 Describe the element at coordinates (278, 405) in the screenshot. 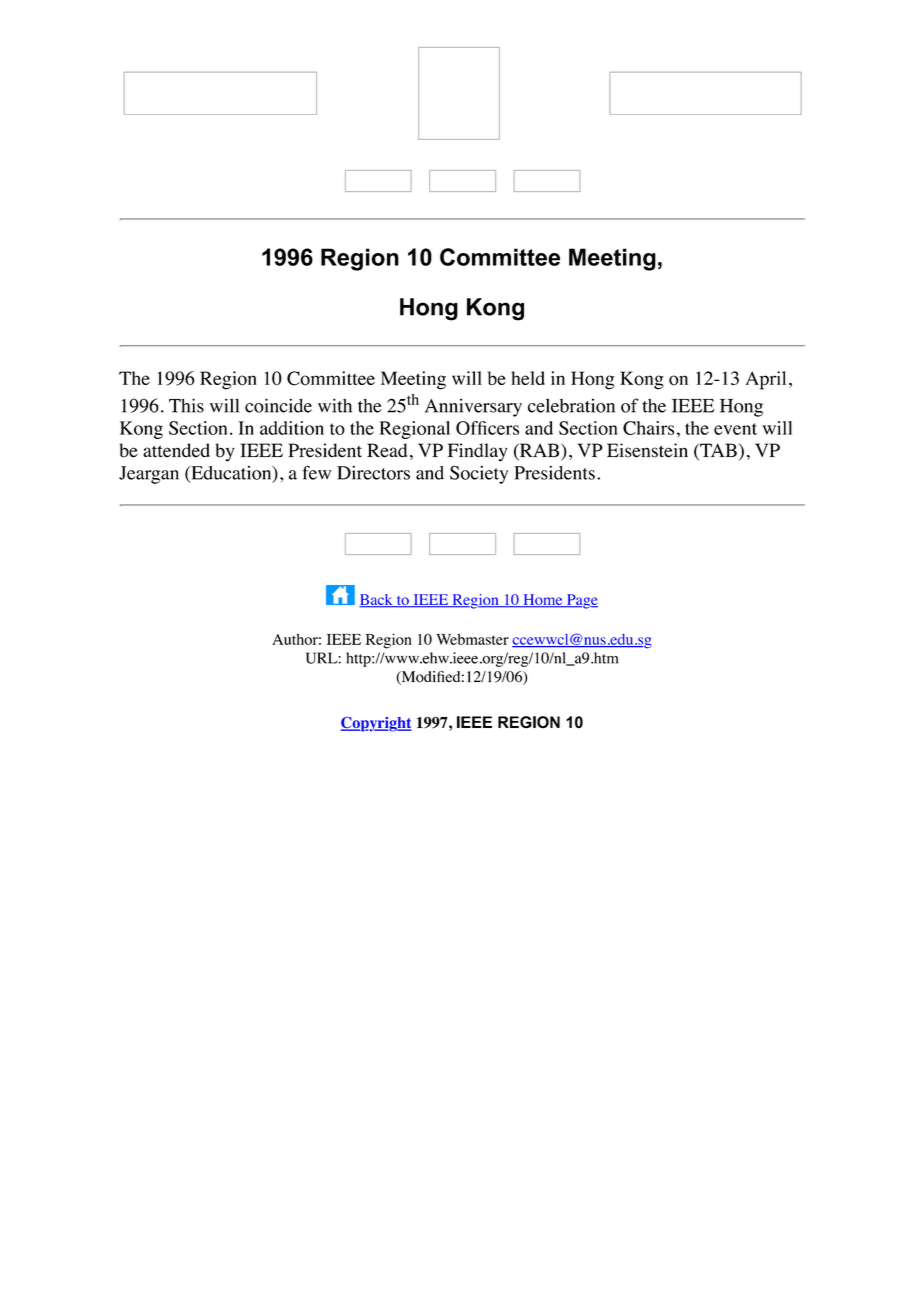

I see `coincide` at that location.
